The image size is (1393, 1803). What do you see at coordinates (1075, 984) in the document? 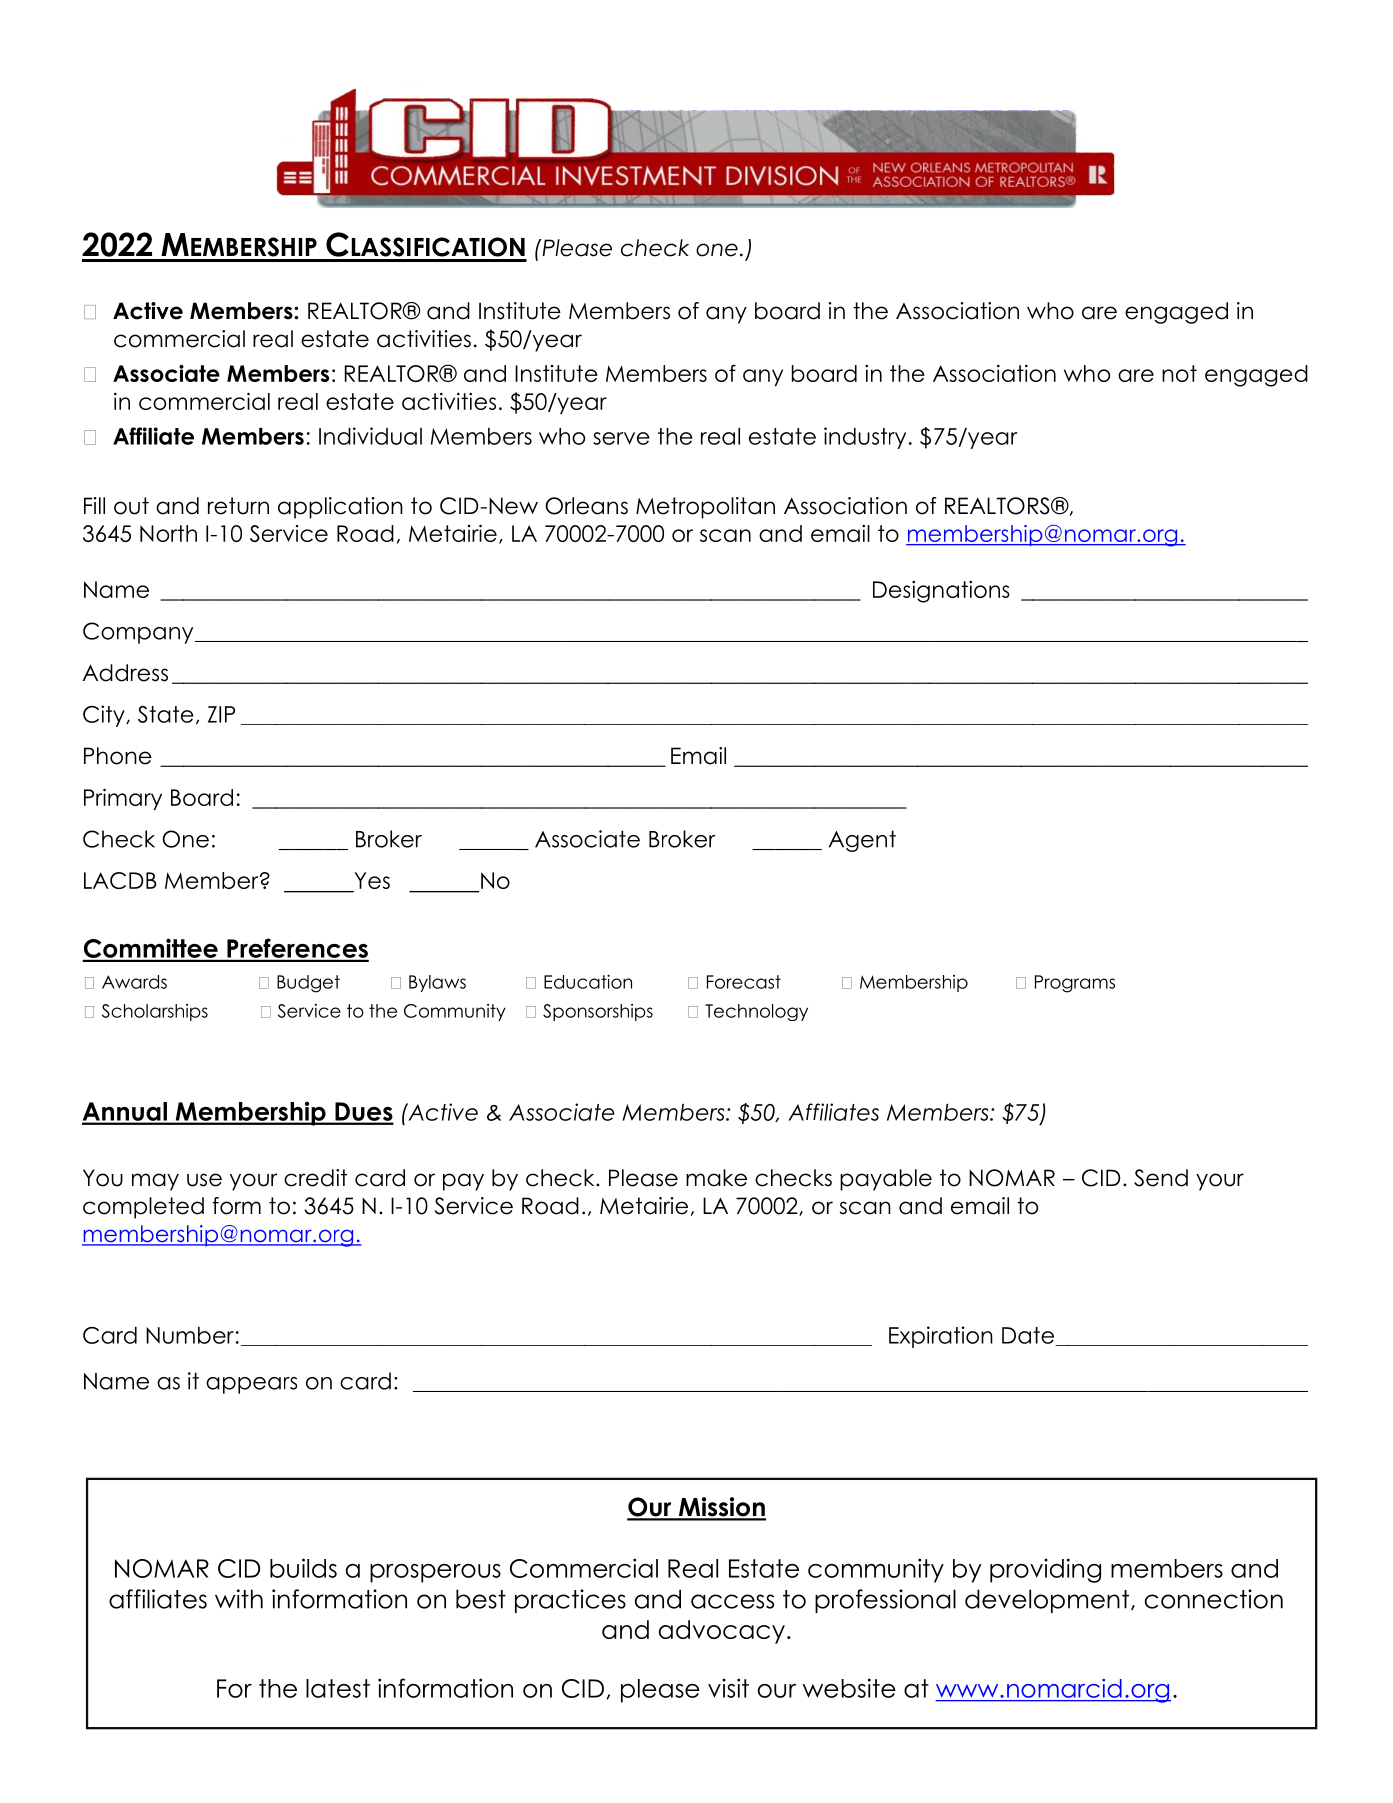
I see `Programs` at bounding box center [1075, 984].
